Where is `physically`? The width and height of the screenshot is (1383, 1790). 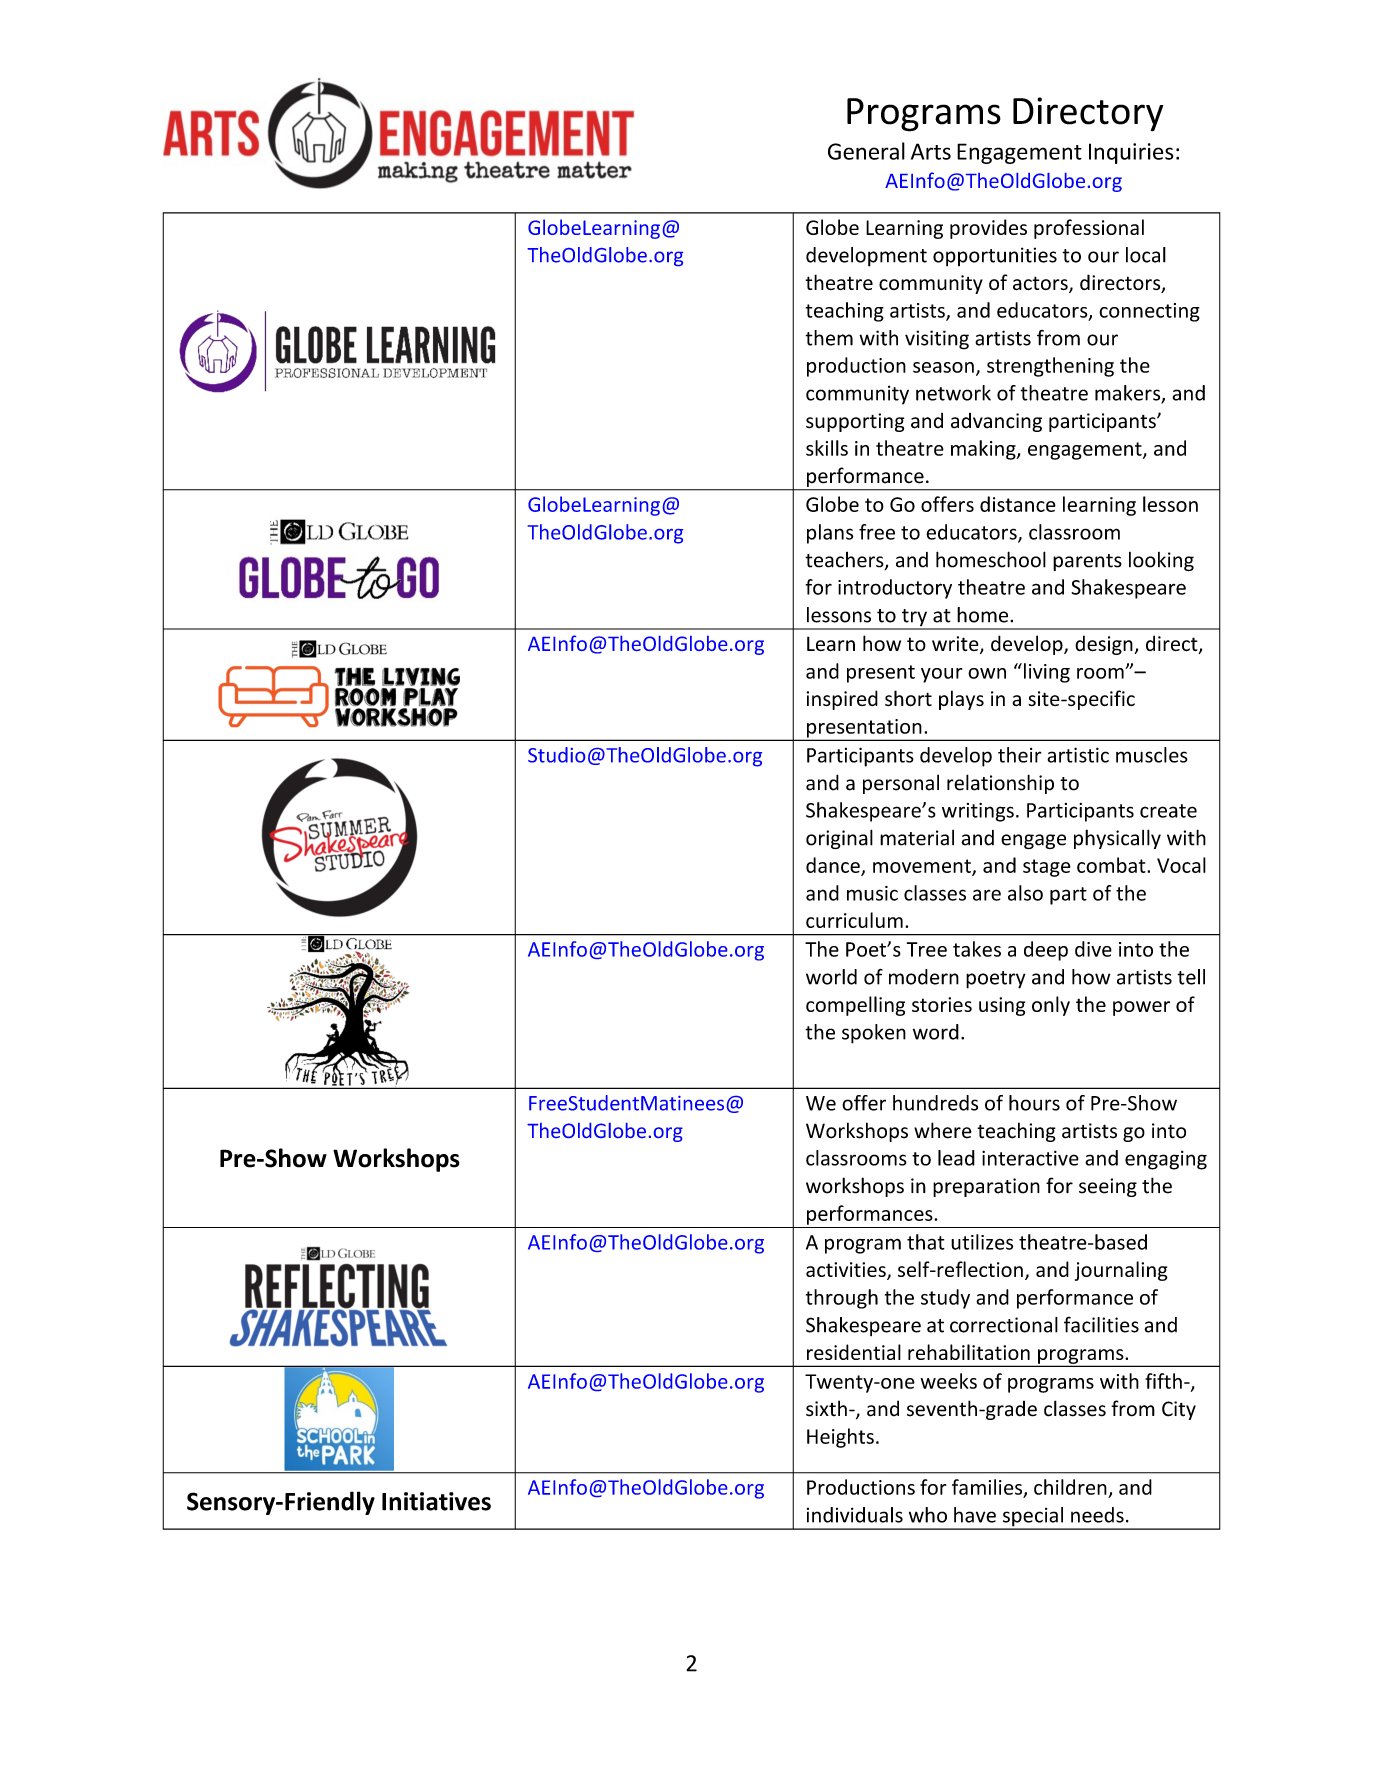 physically is located at coordinates (1117, 839).
